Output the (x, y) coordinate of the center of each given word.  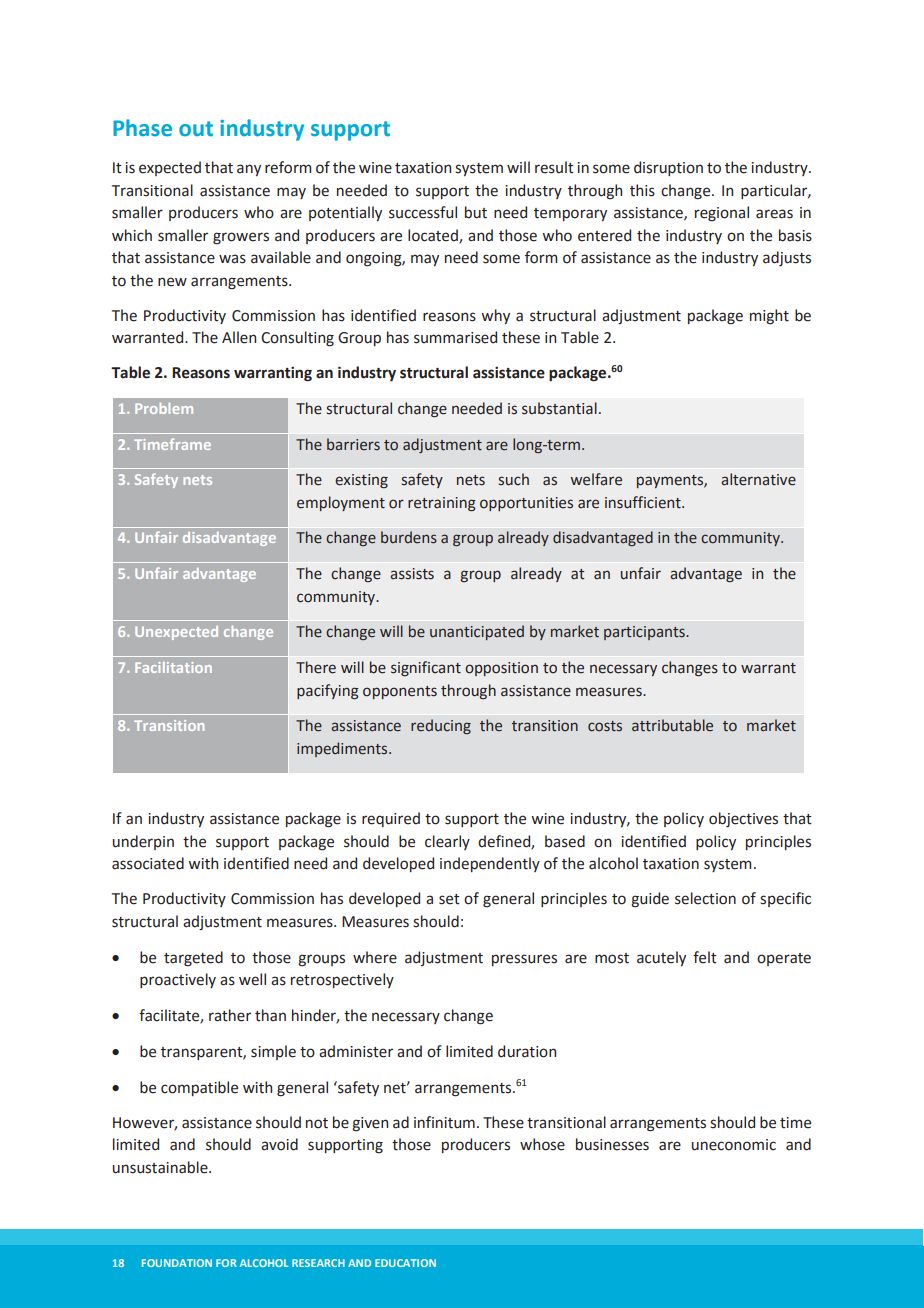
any (249, 170)
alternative (758, 479)
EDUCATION (405, 1263)
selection (705, 898)
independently (490, 864)
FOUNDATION (177, 1263)
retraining (442, 504)
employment (341, 503)
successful (423, 212)
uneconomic (734, 1145)
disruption (668, 168)
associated (148, 863)
